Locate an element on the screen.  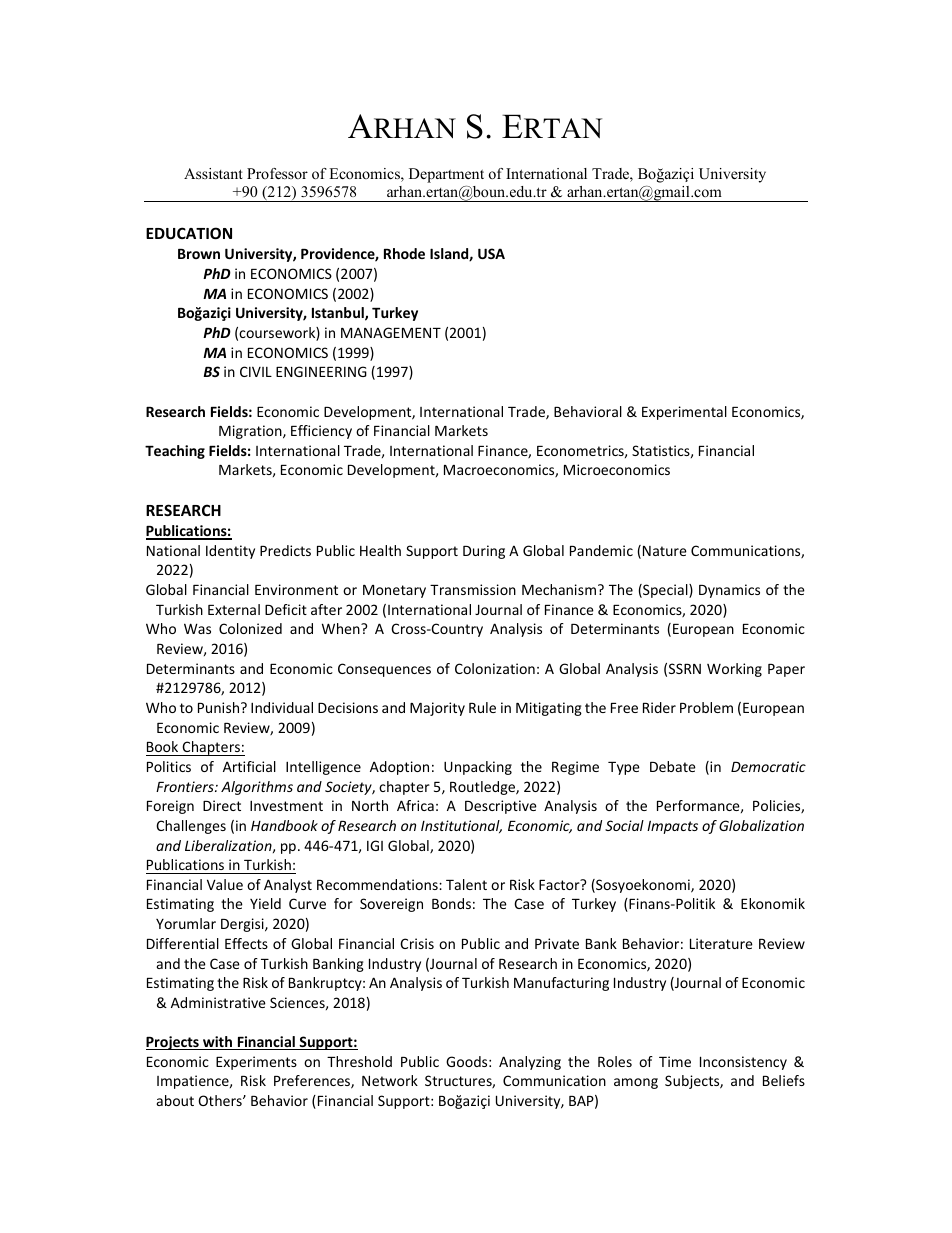
USA is located at coordinates (491, 253).
